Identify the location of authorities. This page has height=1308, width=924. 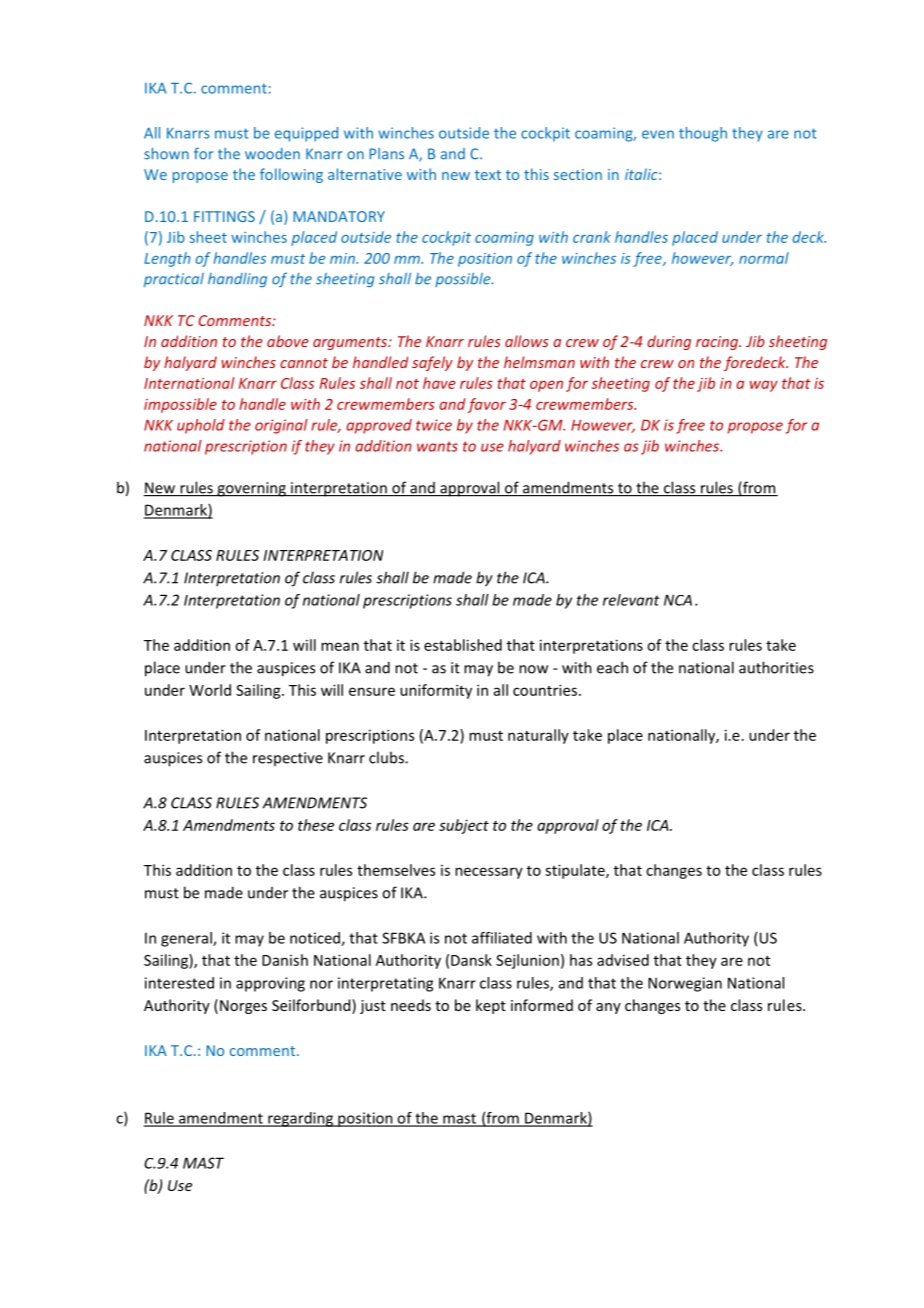
(776, 667).
